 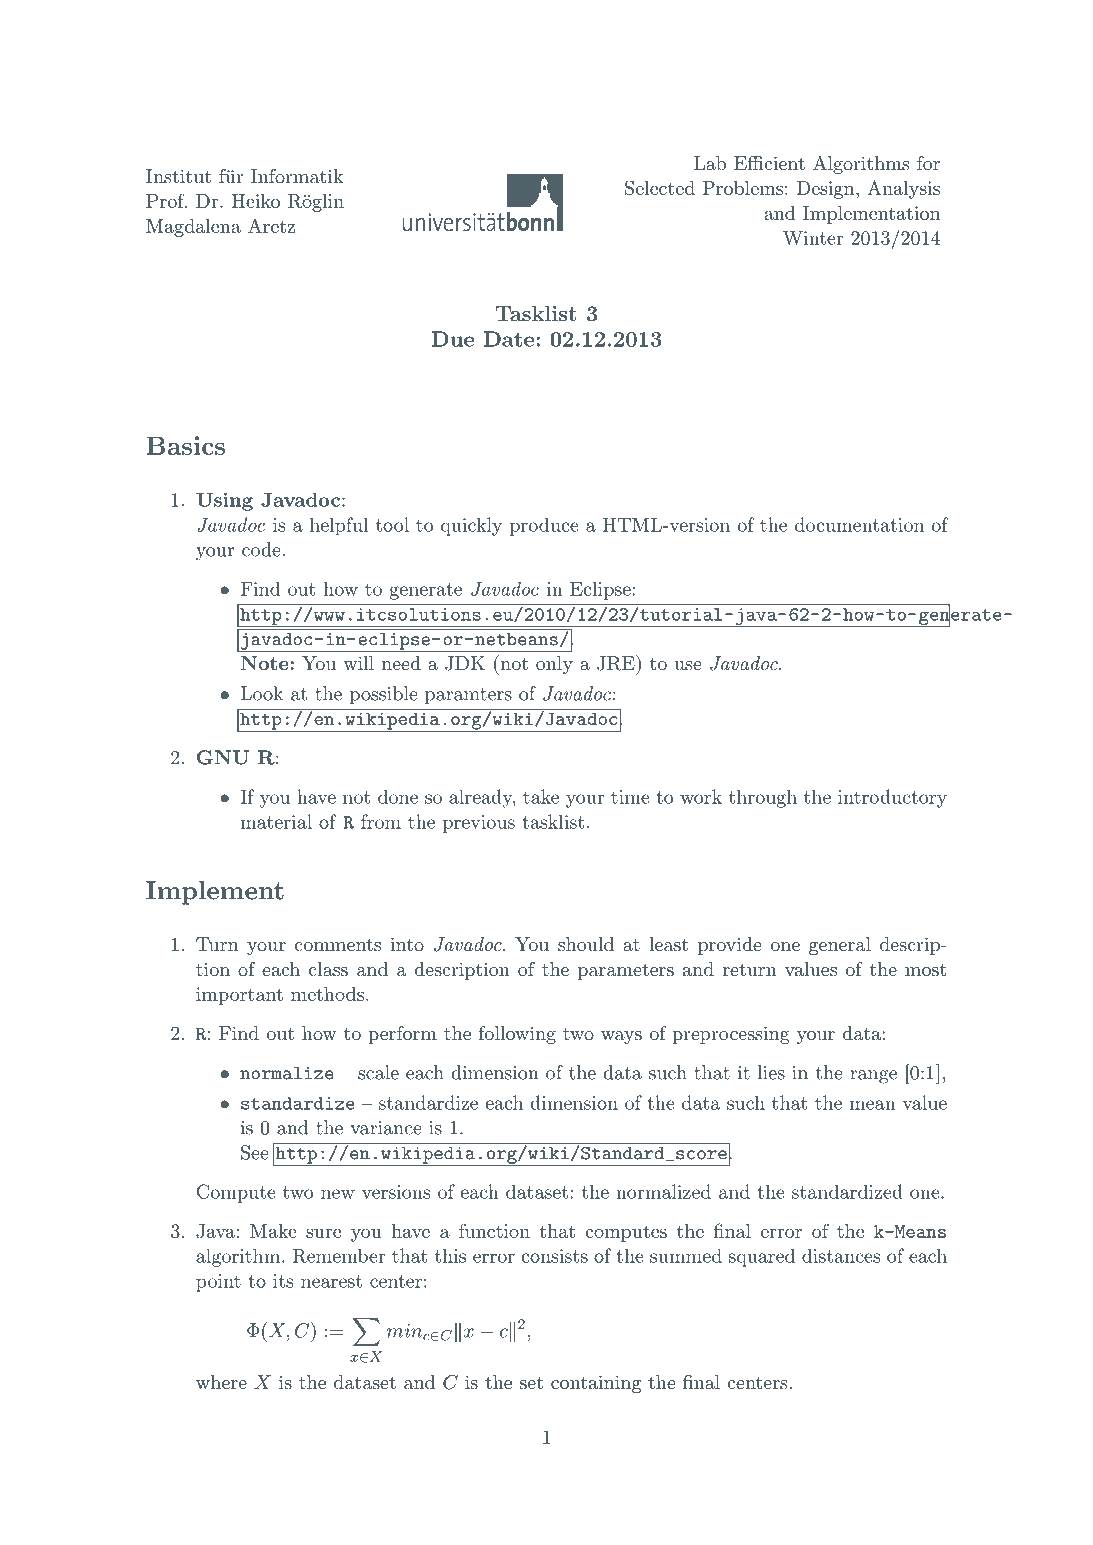 I want to click on Winter, so click(x=813, y=238).
